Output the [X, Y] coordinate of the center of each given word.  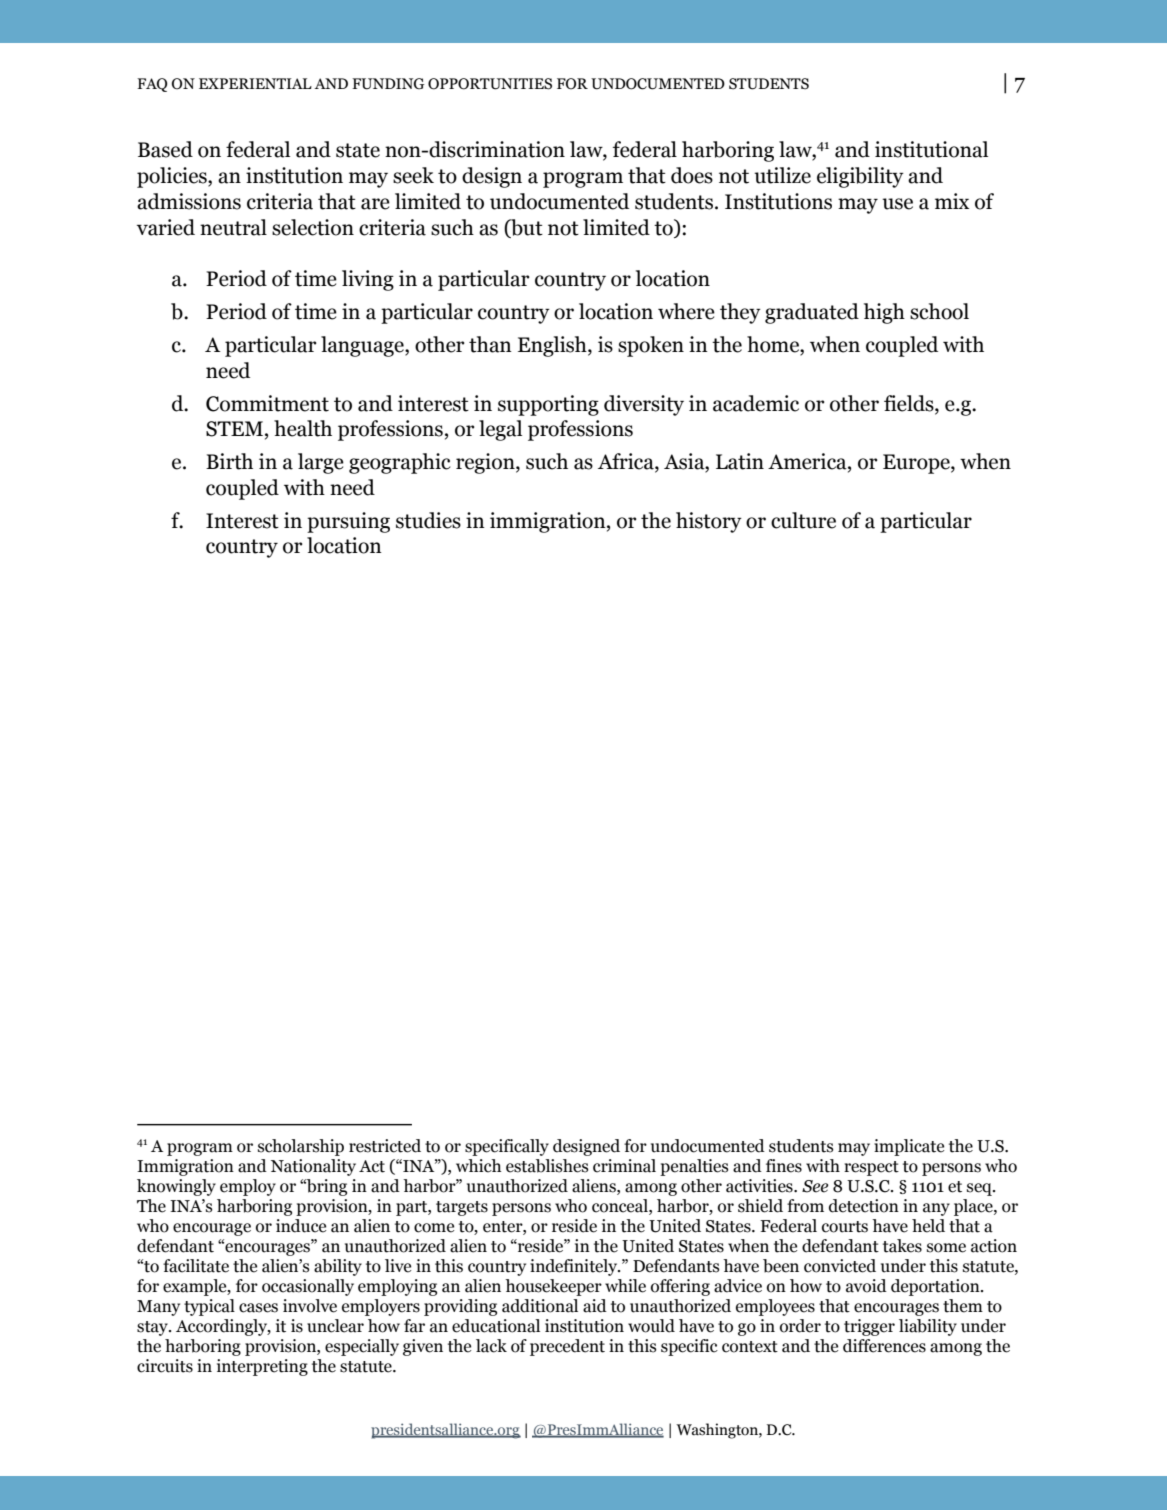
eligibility [860, 177]
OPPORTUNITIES [490, 84]
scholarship [301, 1147]
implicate [909, 1147]
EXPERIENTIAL [255, 83]
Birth [229, 461]
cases [258, 1308]
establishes [547, 1166]
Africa [627, 462]
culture [803, 520]
